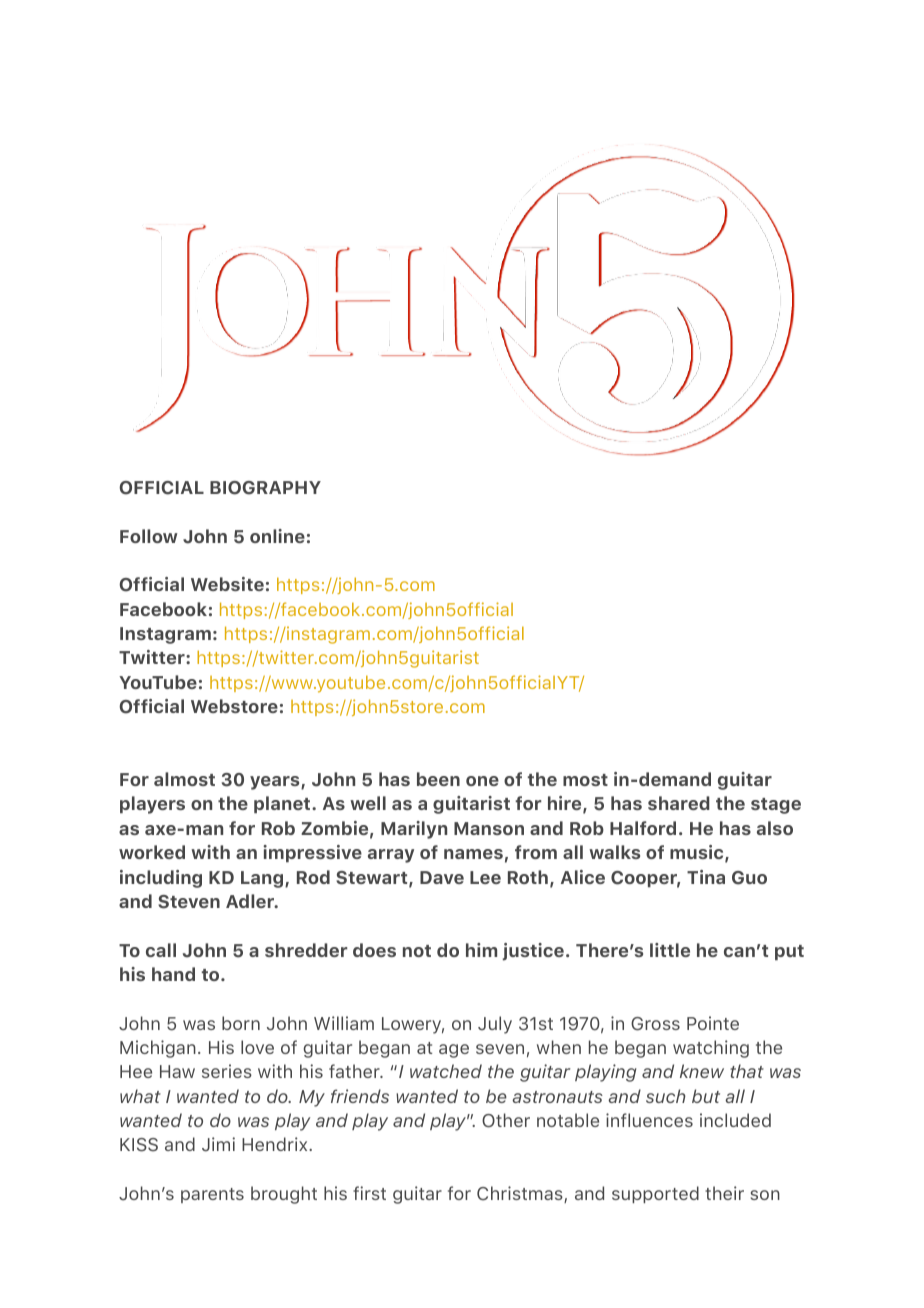 The image size is (924, 1308). Describe the element at coordinates (438, 779) in the screenshot. I see `been` at that location.
